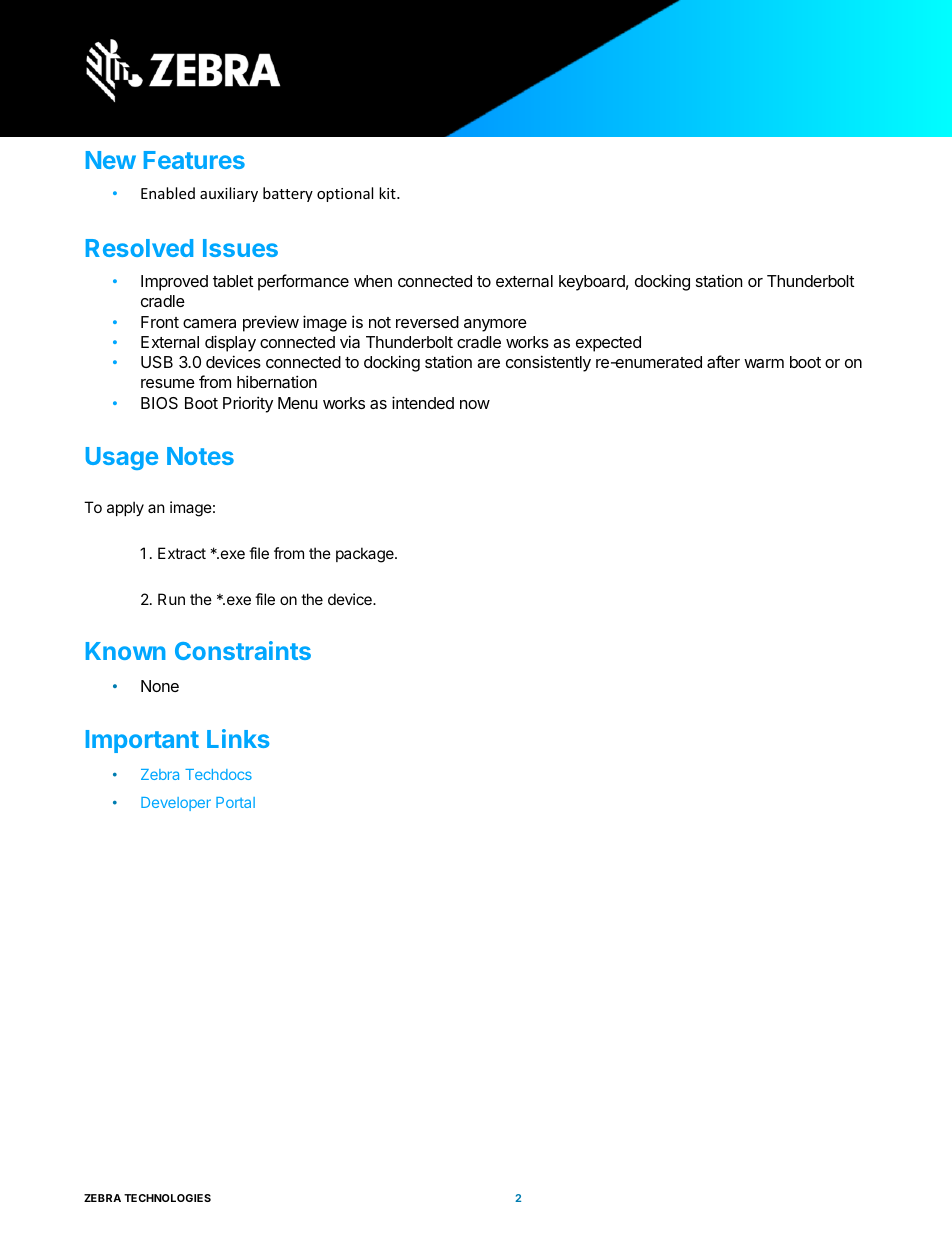  I want to click on None, so click(160, 686).
